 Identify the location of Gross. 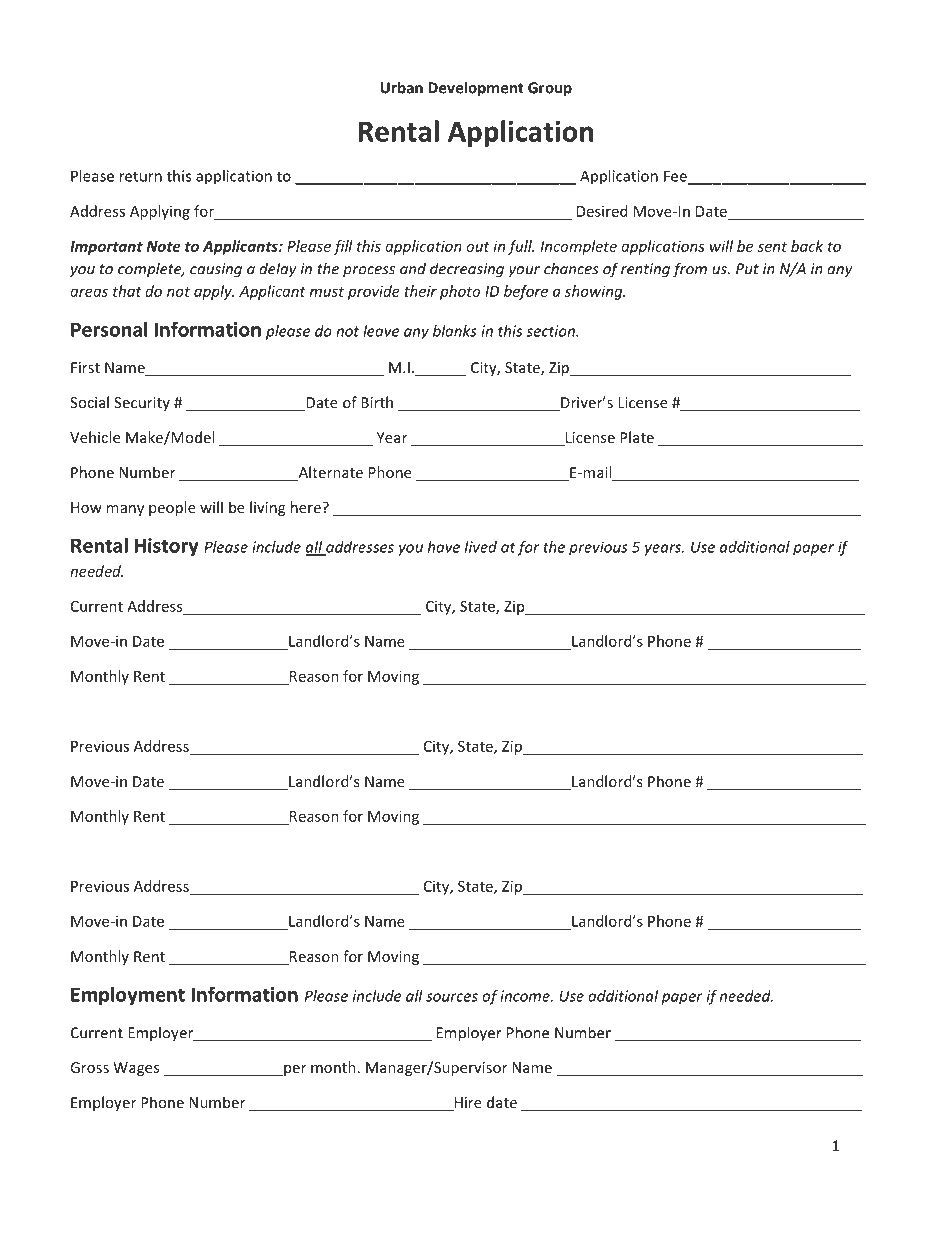
(89, 1067).
